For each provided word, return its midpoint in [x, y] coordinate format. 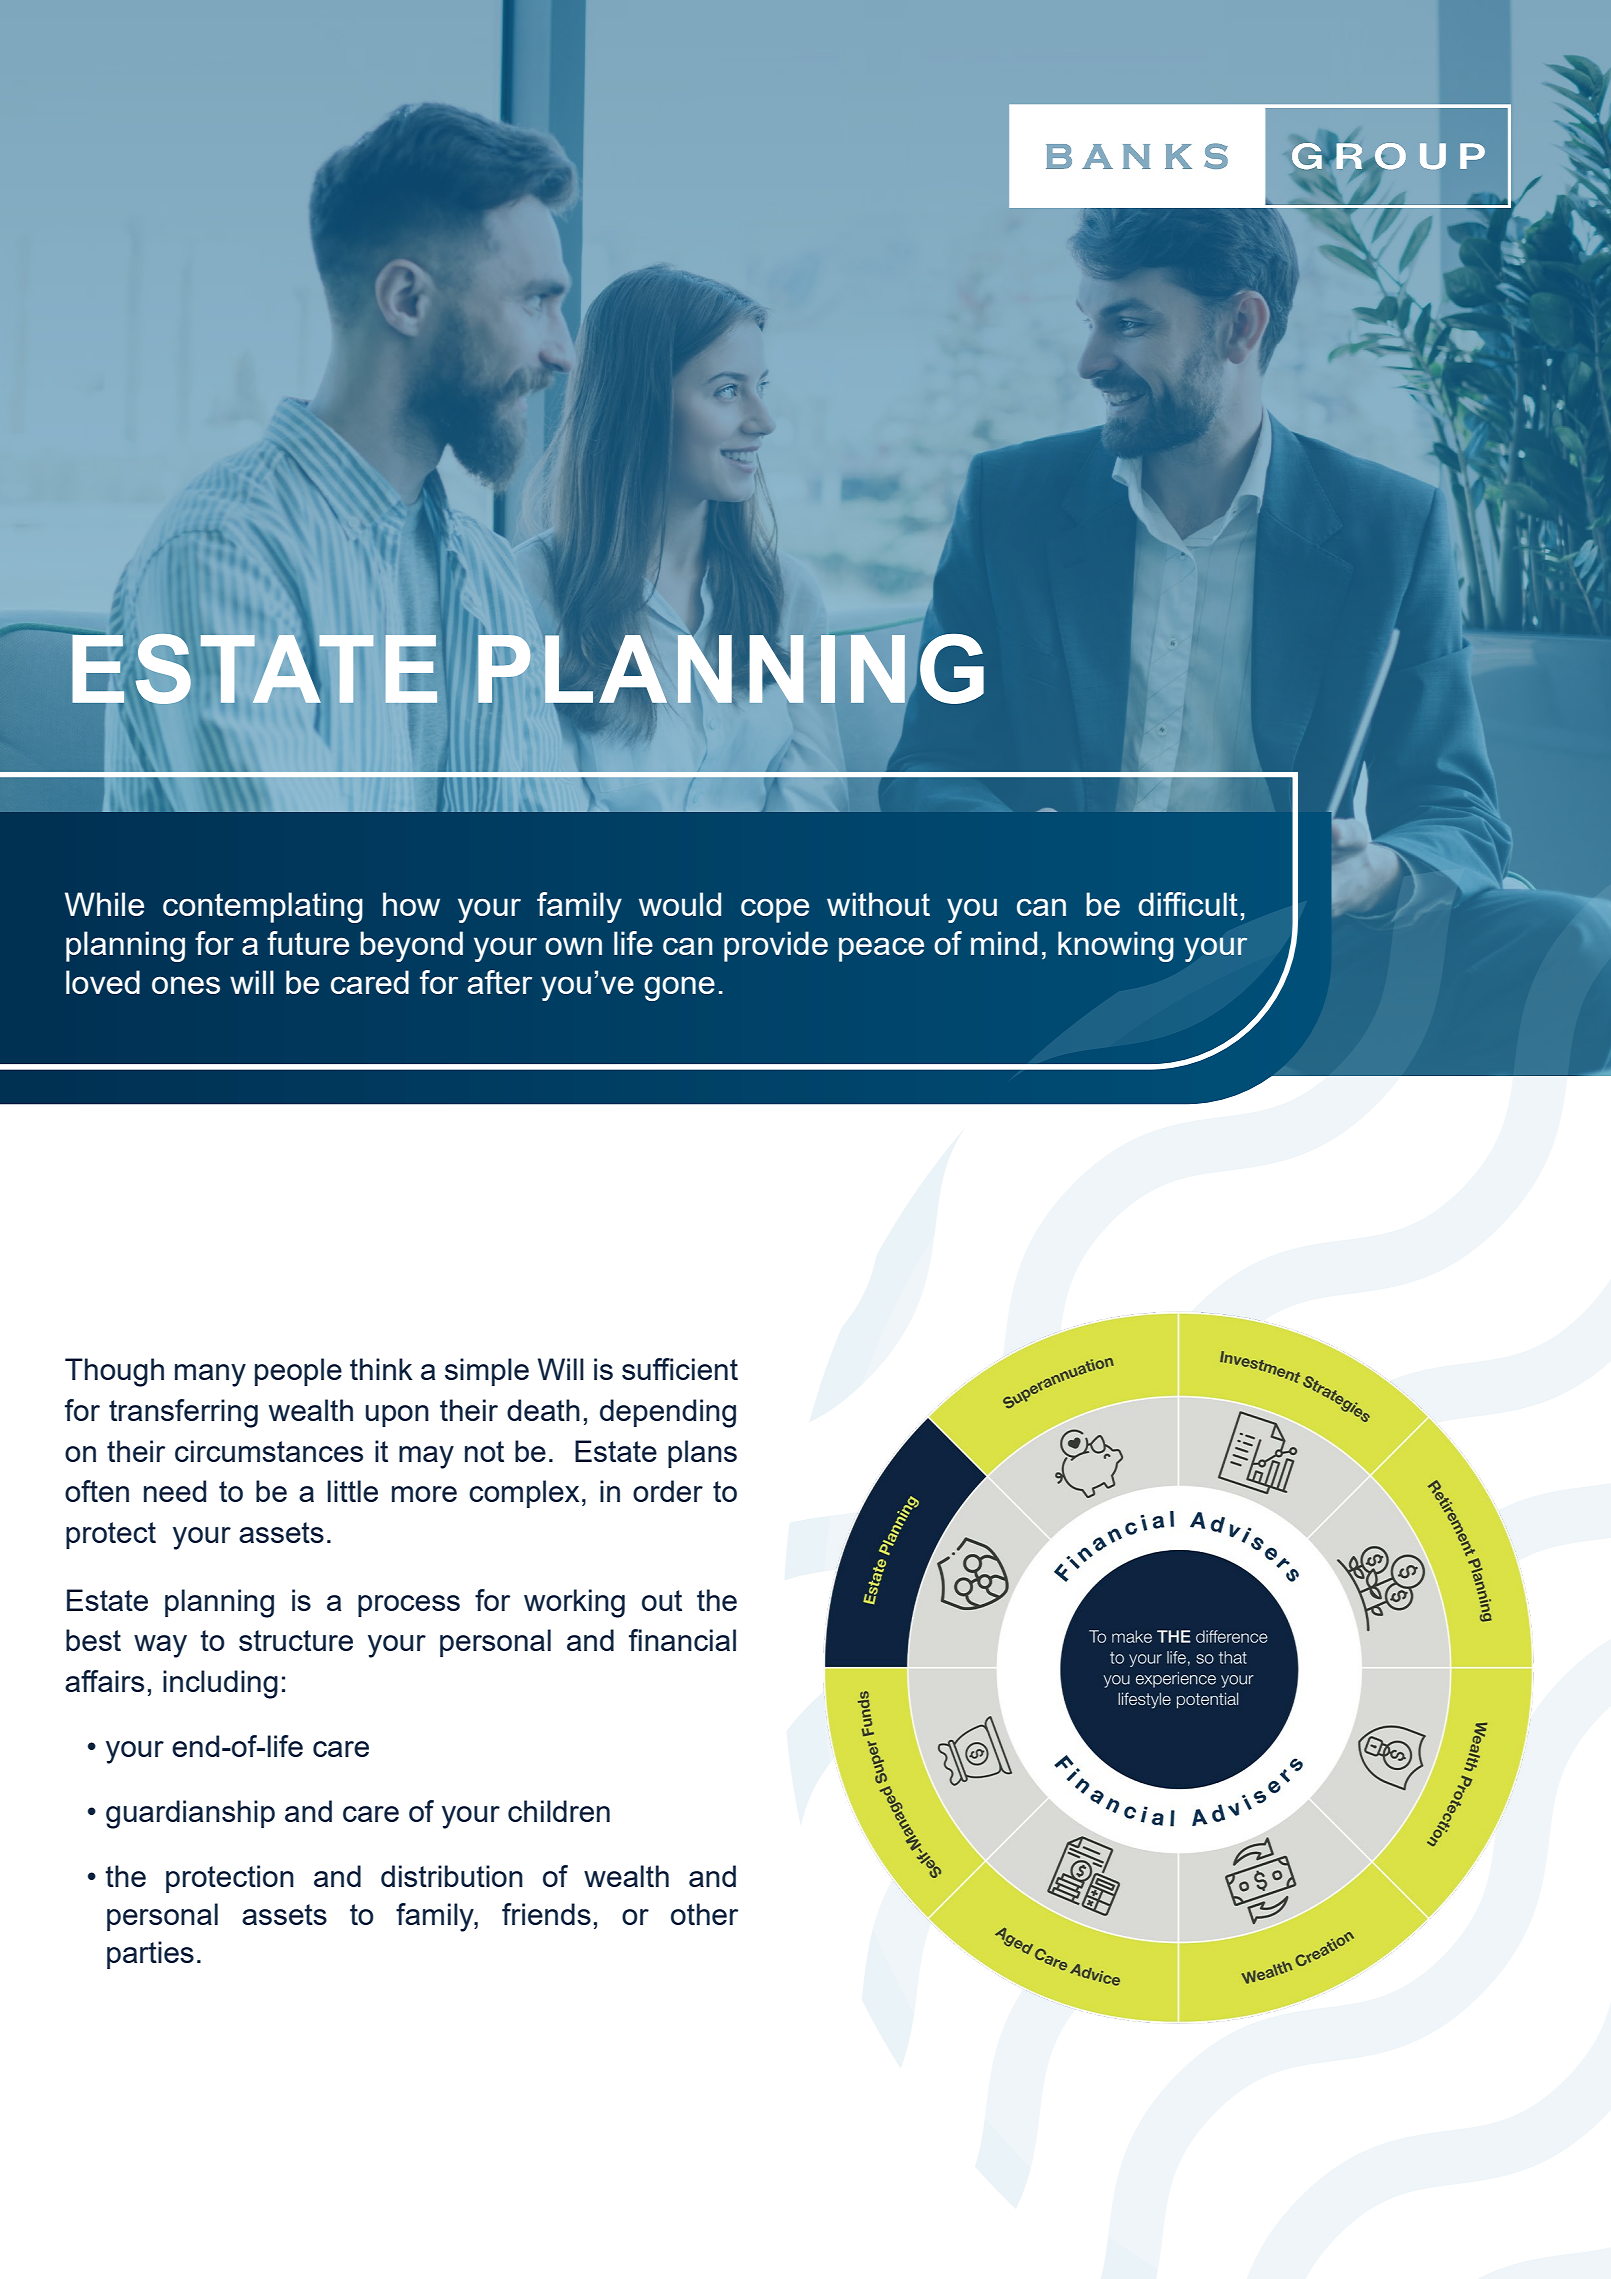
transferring [183, 1413]
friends [546, 1914]
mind [1004, 943]
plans [702, 1454]
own [573, 946]
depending [668, 1413]
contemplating [263, 907]
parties [150, 1955]
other [704, 1914]
